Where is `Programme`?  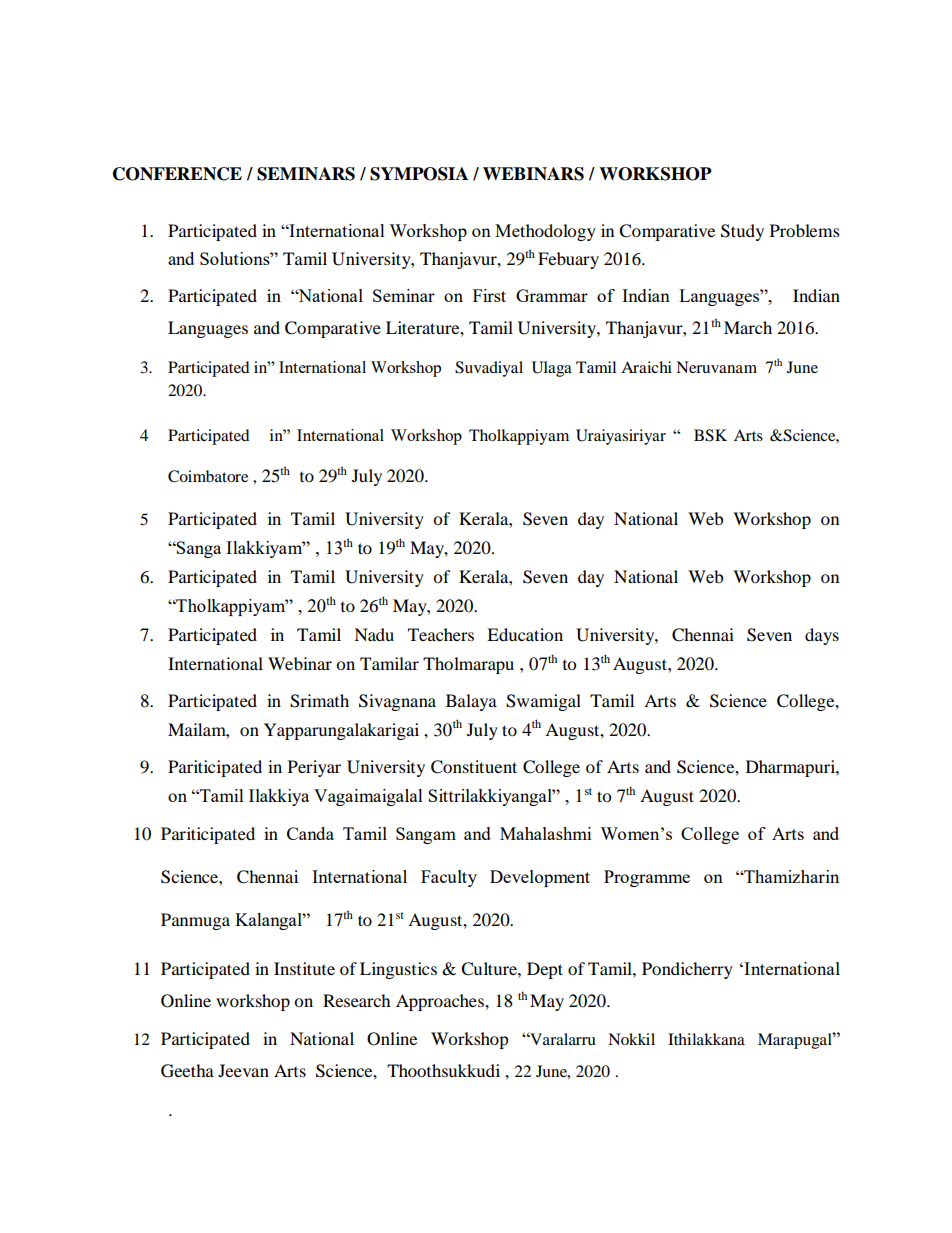
Programme is located at coordinates (647, 878).
